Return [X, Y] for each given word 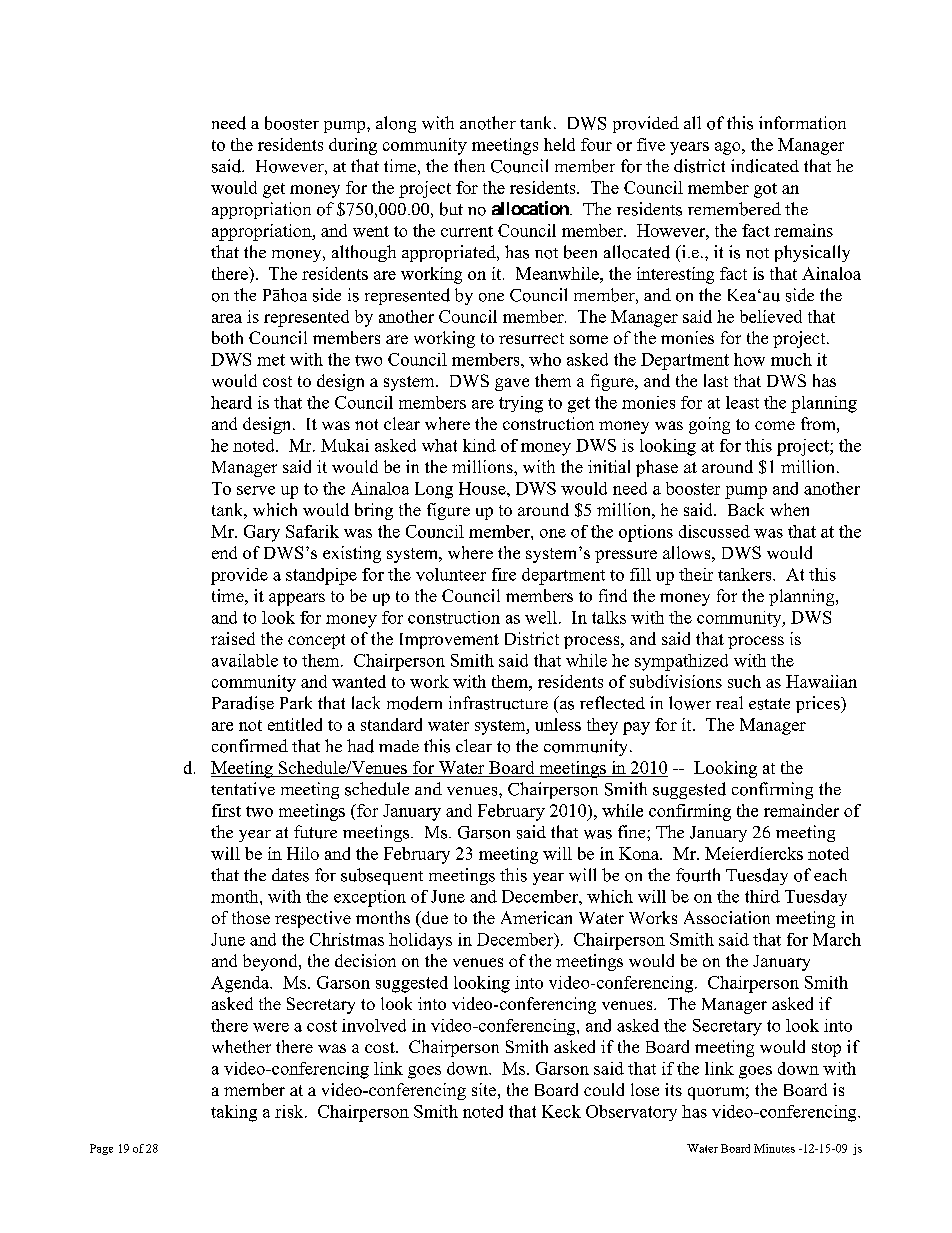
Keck [561, 1111]
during [353, 146]
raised [233, 638]
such [744, 681]
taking [234, 1113]
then [469, 165]
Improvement [449, 641]
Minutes [774, 1148]
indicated [765, 166]
